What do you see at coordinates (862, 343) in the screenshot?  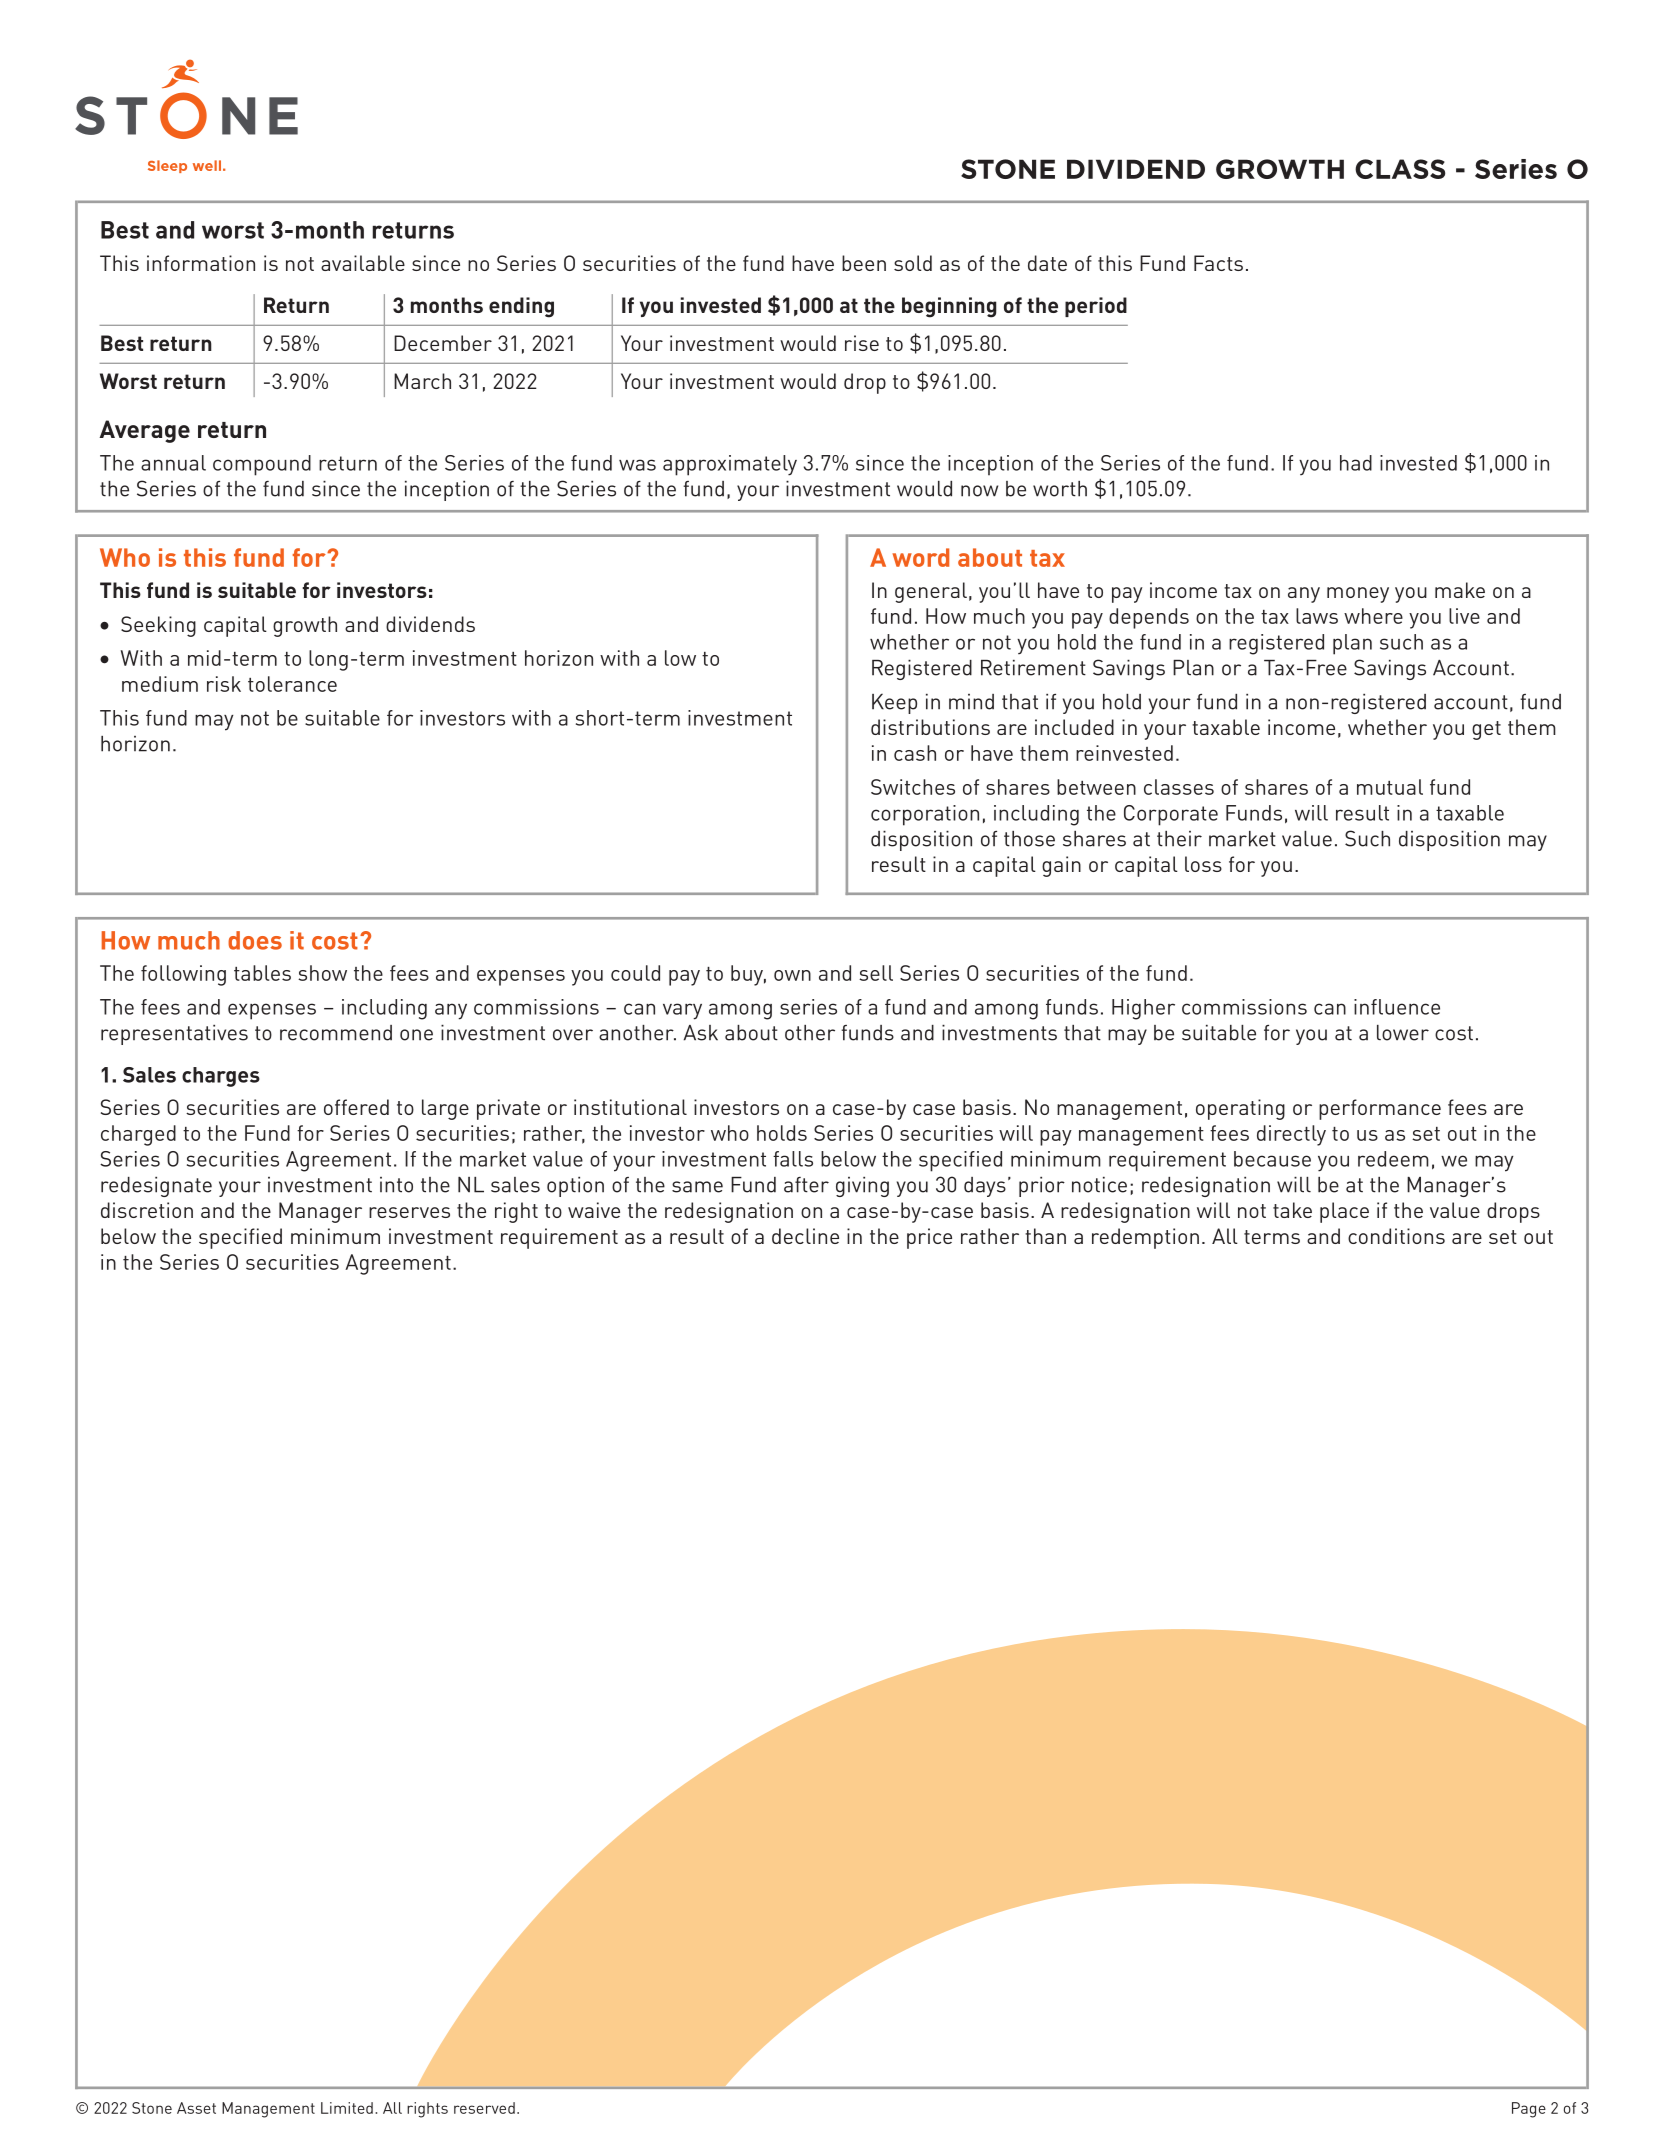 I see `rise` at bounding box center [862, 343].
